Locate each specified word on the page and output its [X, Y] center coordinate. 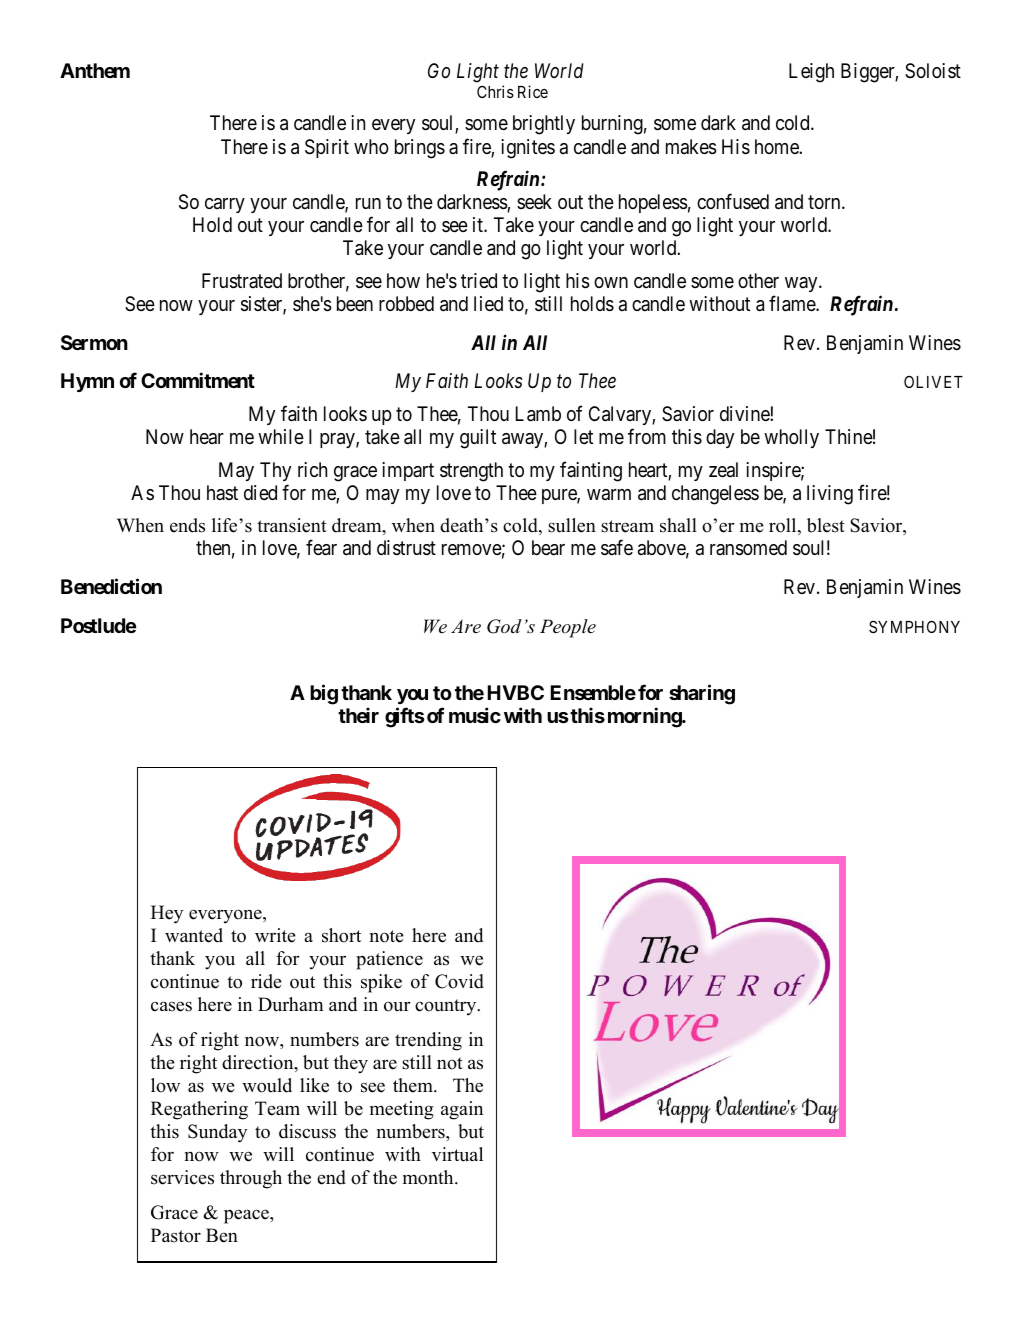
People [568, 628]
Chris [495, 91]
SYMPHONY [914, 626]
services [182, 1177]
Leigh [811, 73]
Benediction [111, 586]
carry [225, 205]
